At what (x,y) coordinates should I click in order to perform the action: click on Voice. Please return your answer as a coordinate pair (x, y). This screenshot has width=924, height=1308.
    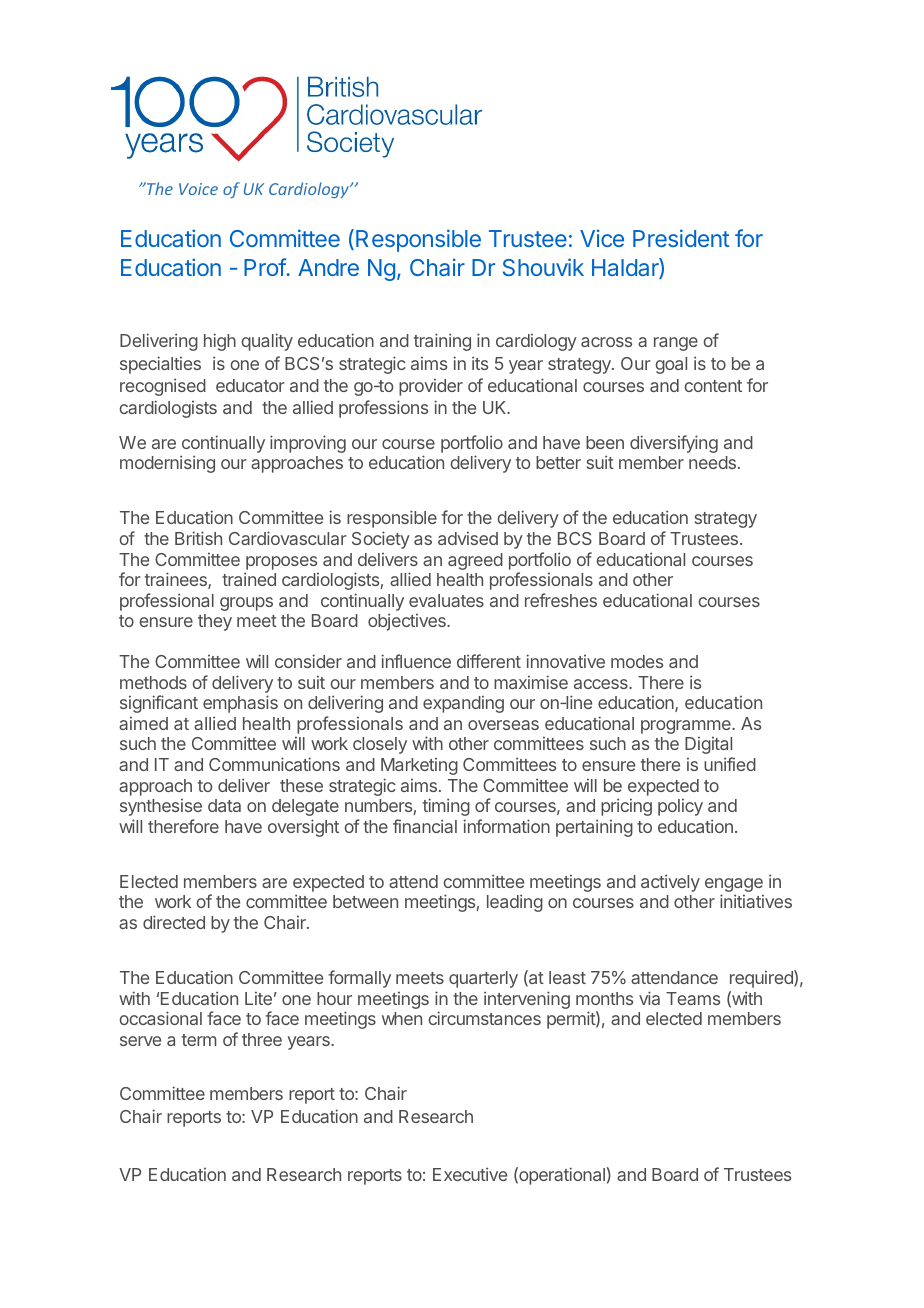
    Looking at the image, I should click on (198, 189).
